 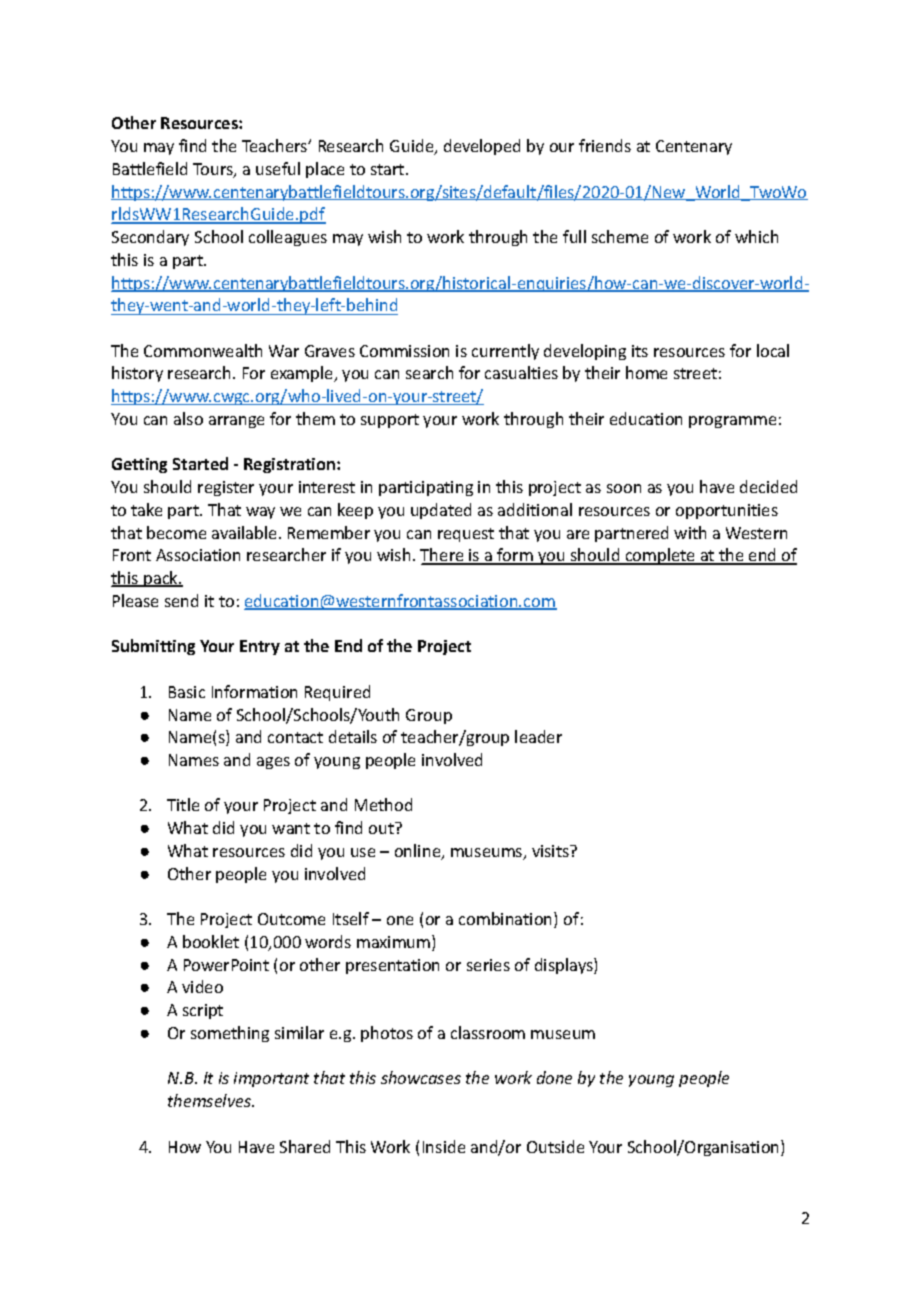 I want to click on Outside, so click(x=555, y=1146).
